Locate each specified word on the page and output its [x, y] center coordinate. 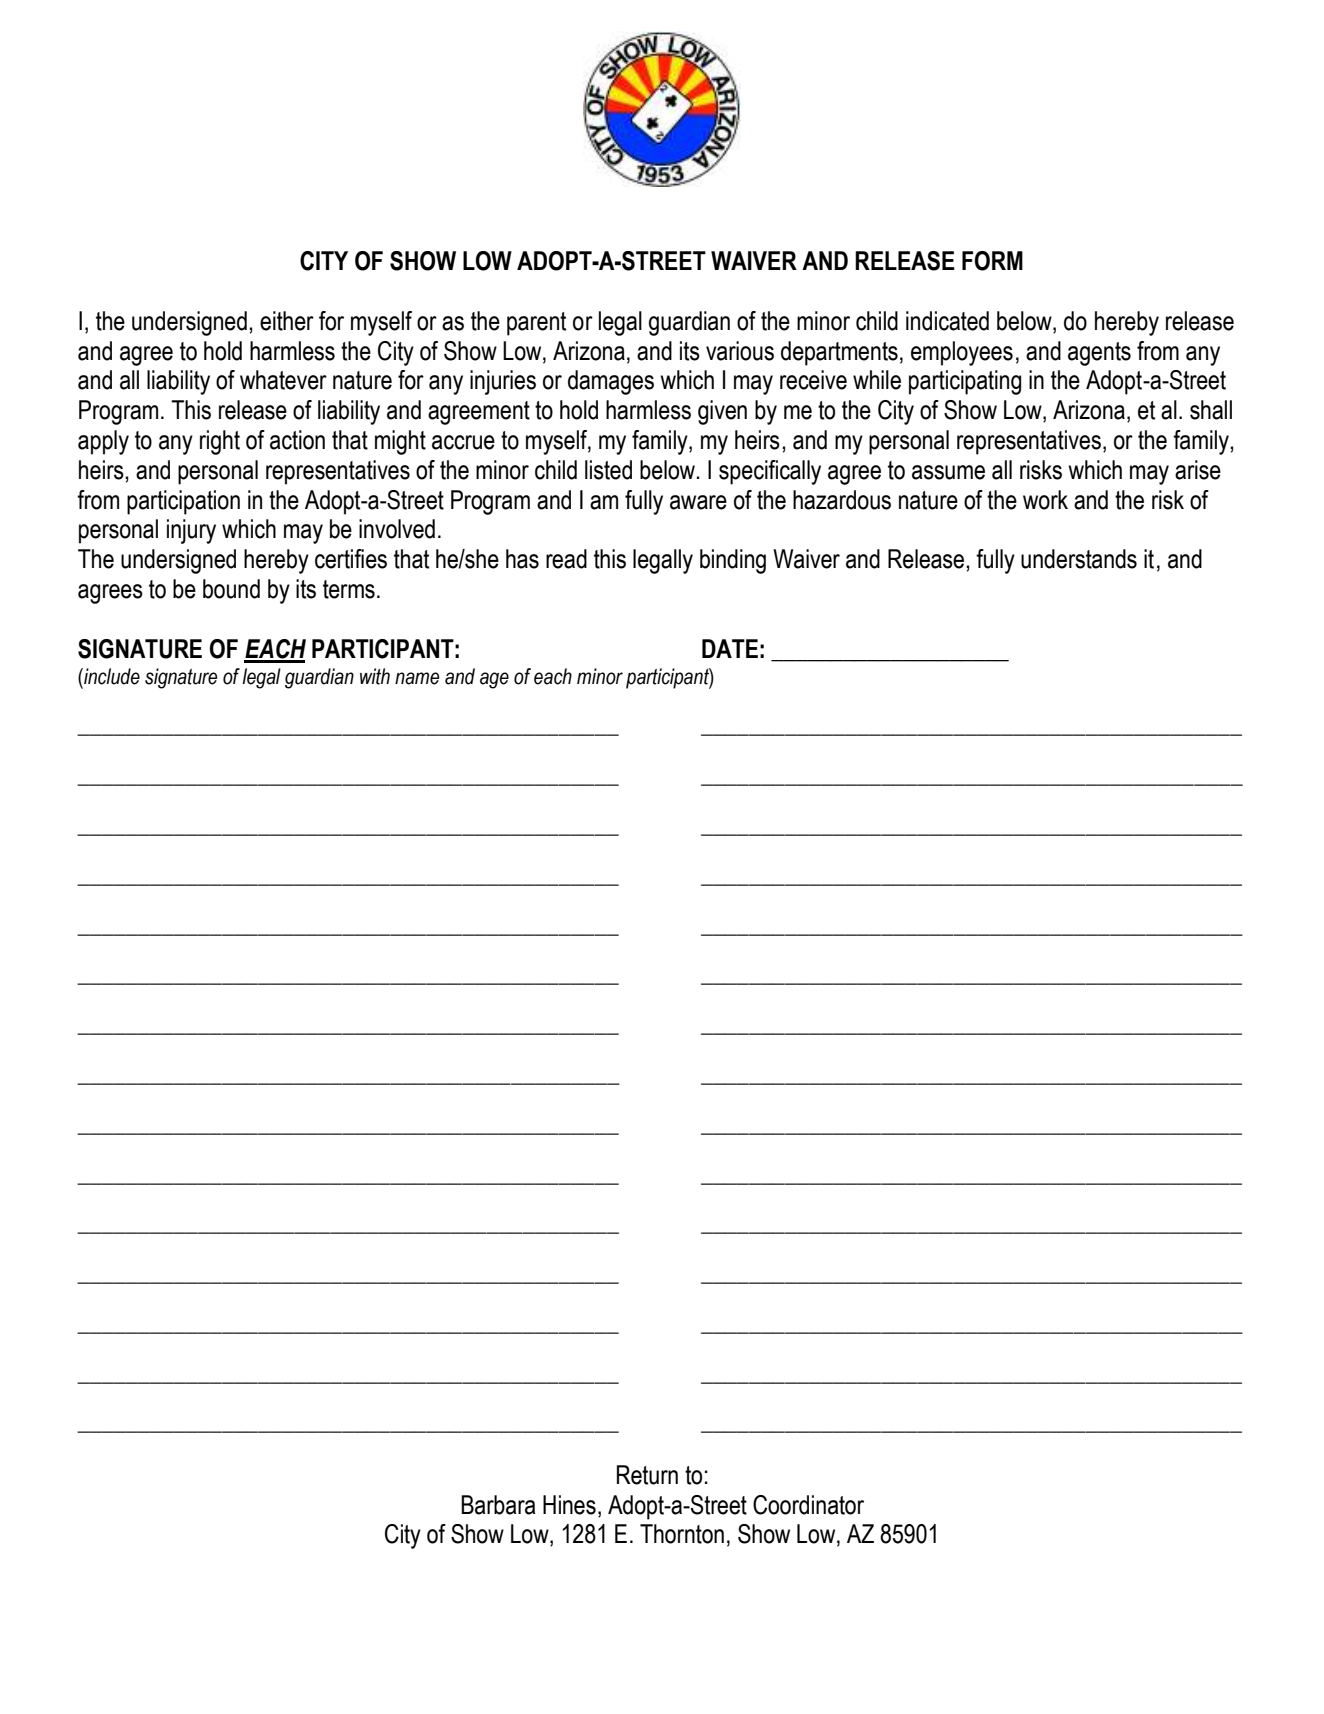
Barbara [498, 1505]
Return [647, 1475]
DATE [730, 648]
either [287, 321]
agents [1099, 354]
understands [1079, 559]
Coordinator [808, 1505]
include [111, 676]
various [740, 351]
